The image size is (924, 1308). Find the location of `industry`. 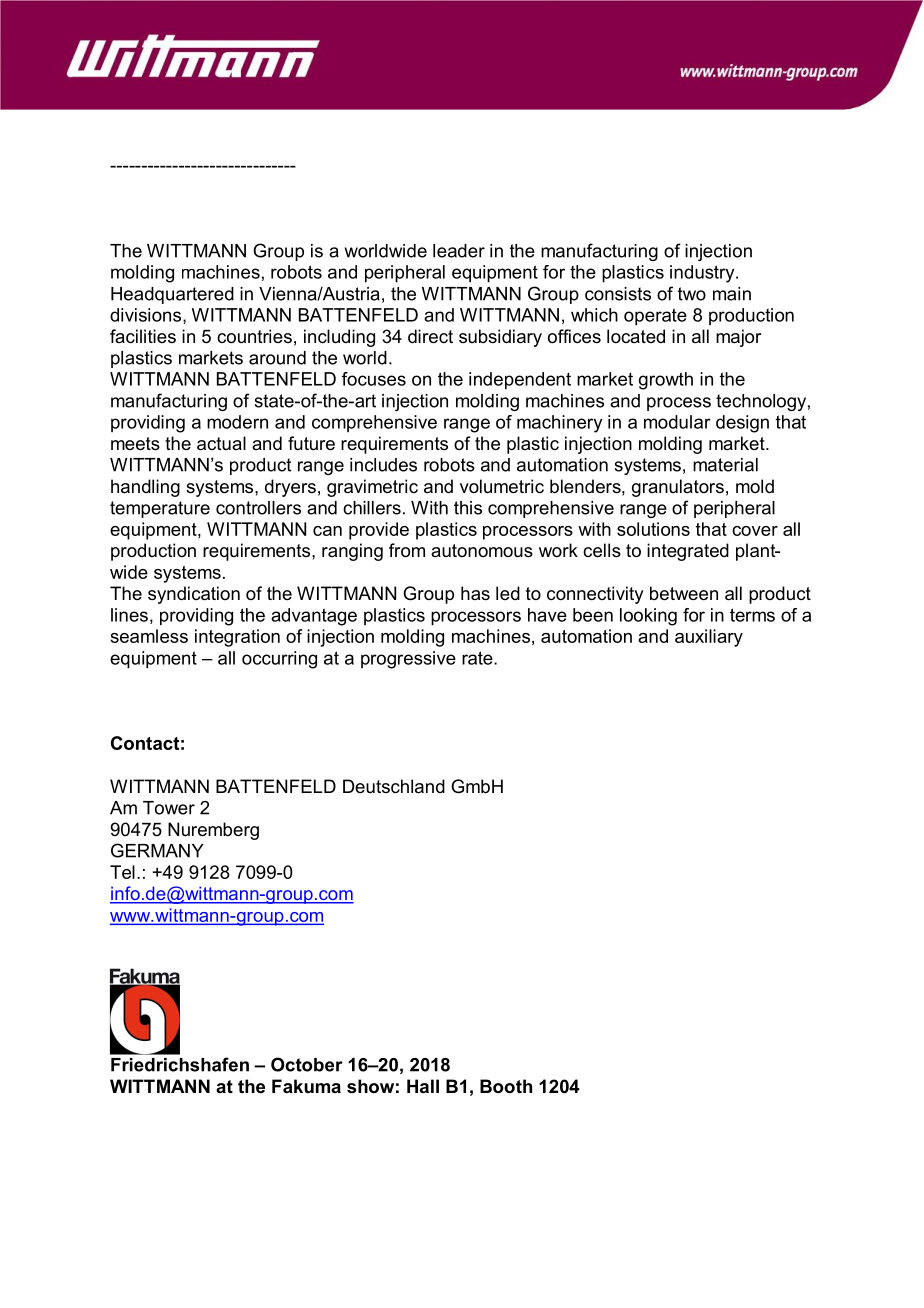

industry is located at coordinates (703, 274).
